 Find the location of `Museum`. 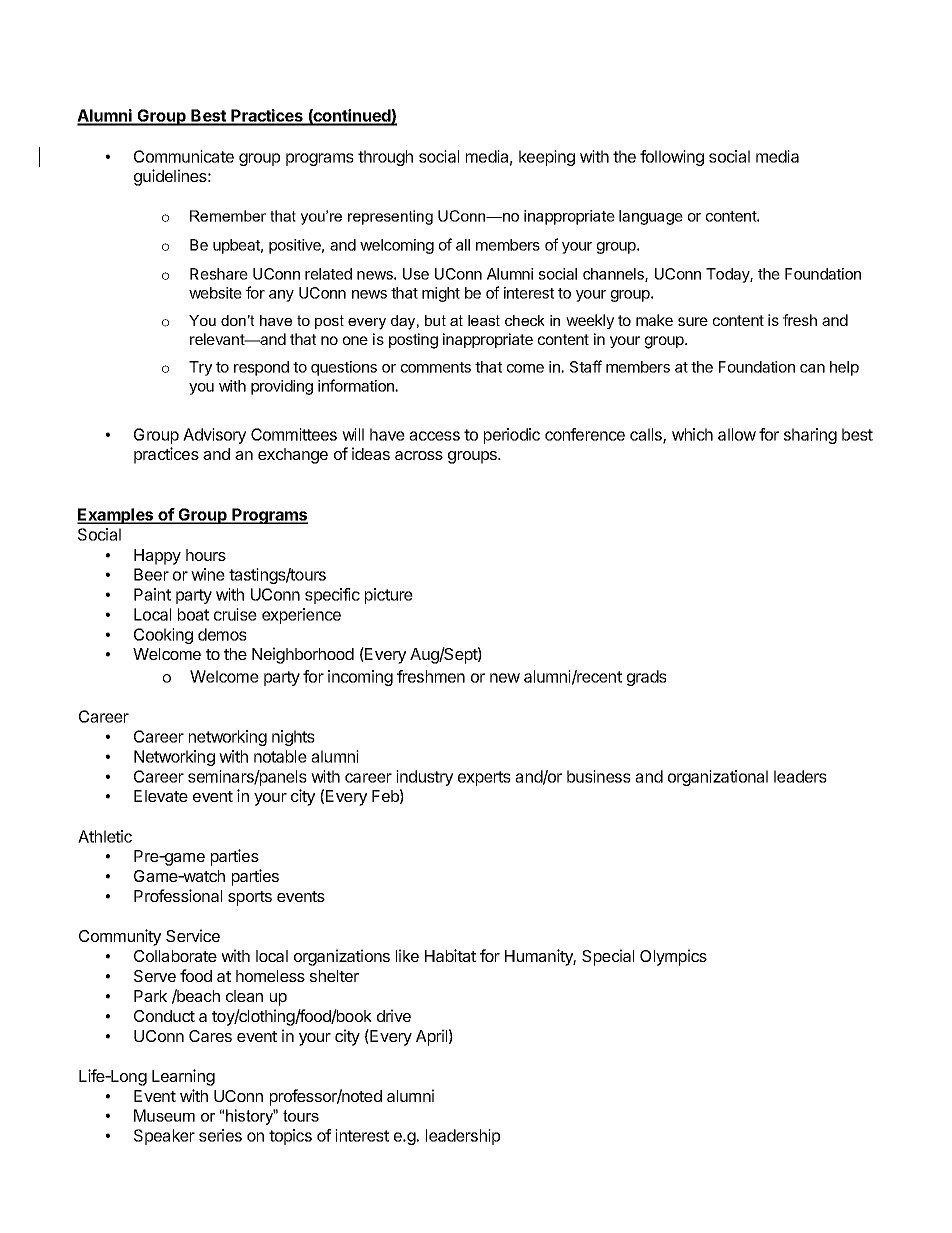

Museum is located at coordinates (164, 1115).
